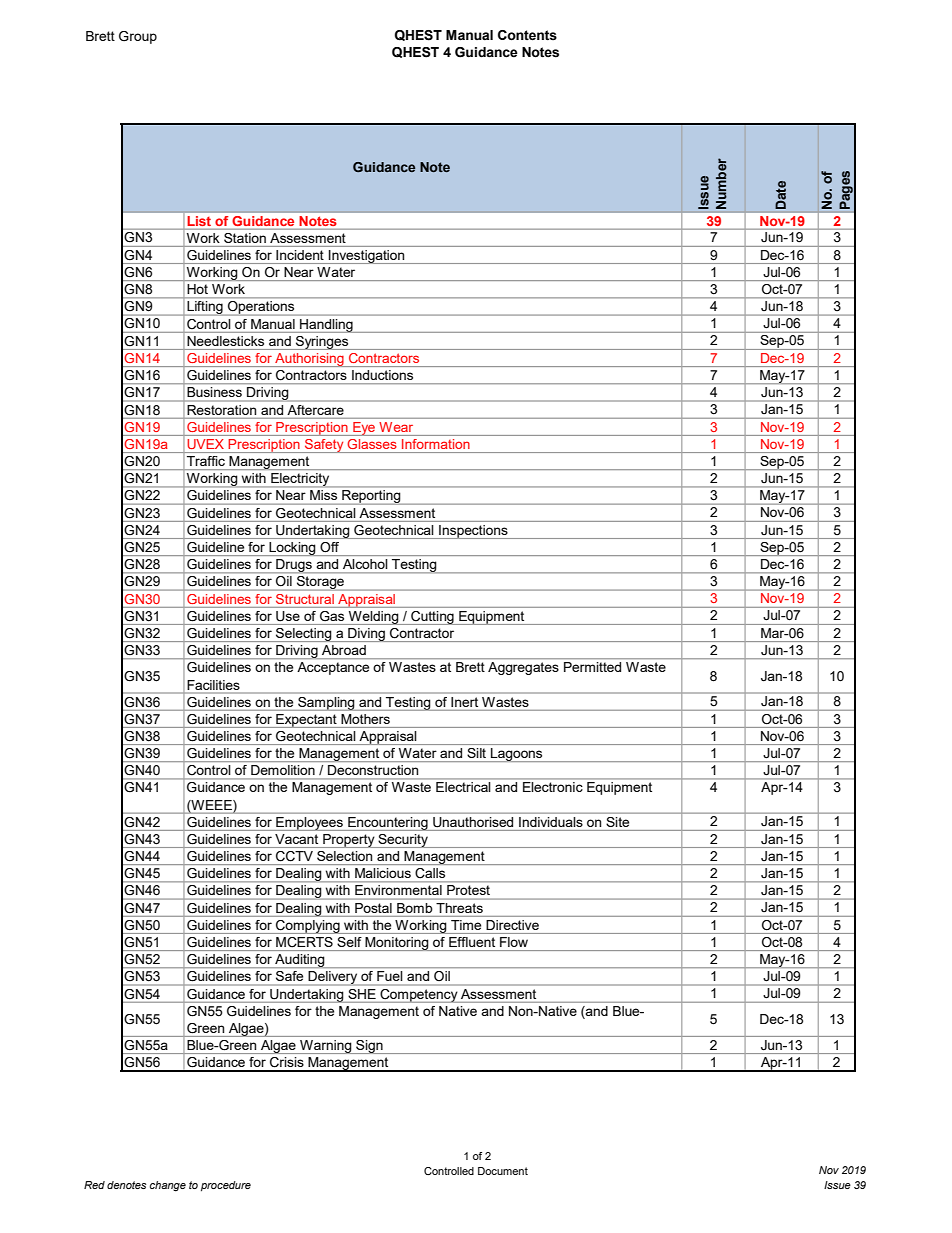 This screenshot has height=1233, width=952. Describe the element at coordinates (349, 841) in the screenshot. I see `Property` at that location.
